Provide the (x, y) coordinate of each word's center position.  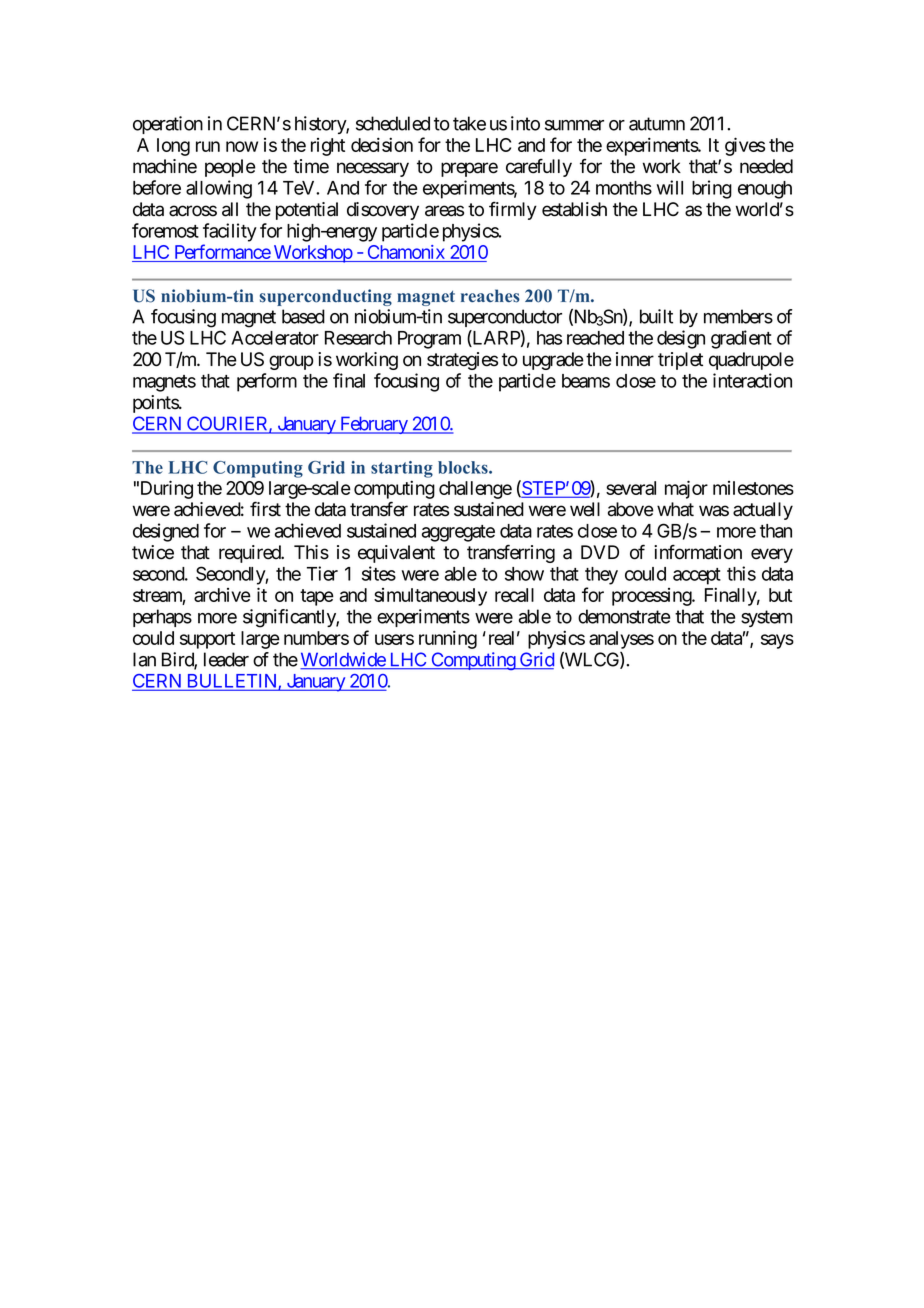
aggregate (458, 533)
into (525, 123)
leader (226, 659)
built (656, 316)
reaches (490, 296)
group (291, 362)
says (777, 641)
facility (230, 232)
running (448, 639)
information (698, 552)
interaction (752, 380)
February (373, 425)
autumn (657, 124)
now (242, 146)
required (250, 554)
